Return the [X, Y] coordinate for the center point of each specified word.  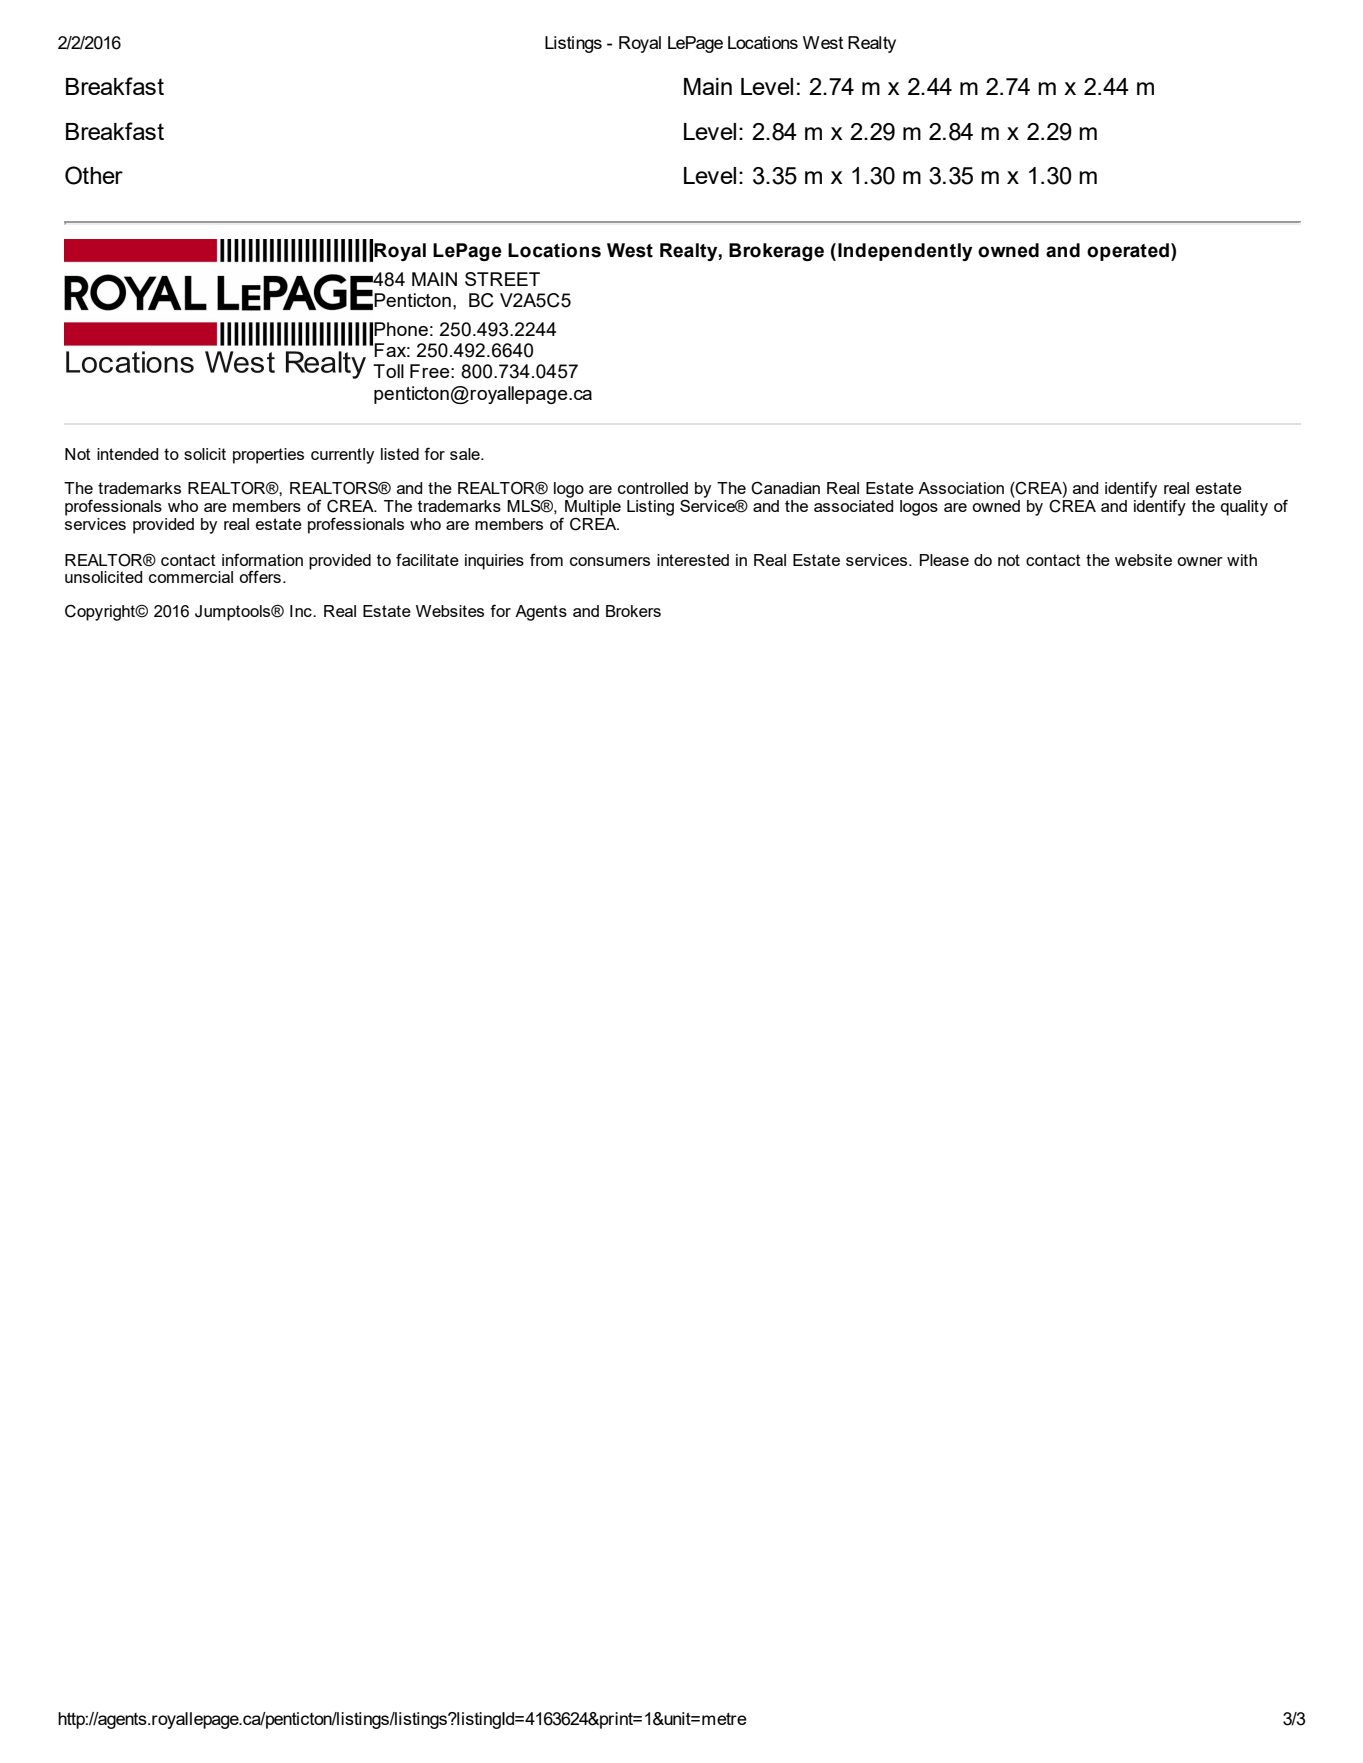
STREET [502, 279]
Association [961, 488]
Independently [905, 252]
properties [268, 456]
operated [1128, 252]
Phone [401, 329]
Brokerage [776, 252]
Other [94, 175]
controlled [653, 488]
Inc [302, 611]
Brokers [633, 611]
